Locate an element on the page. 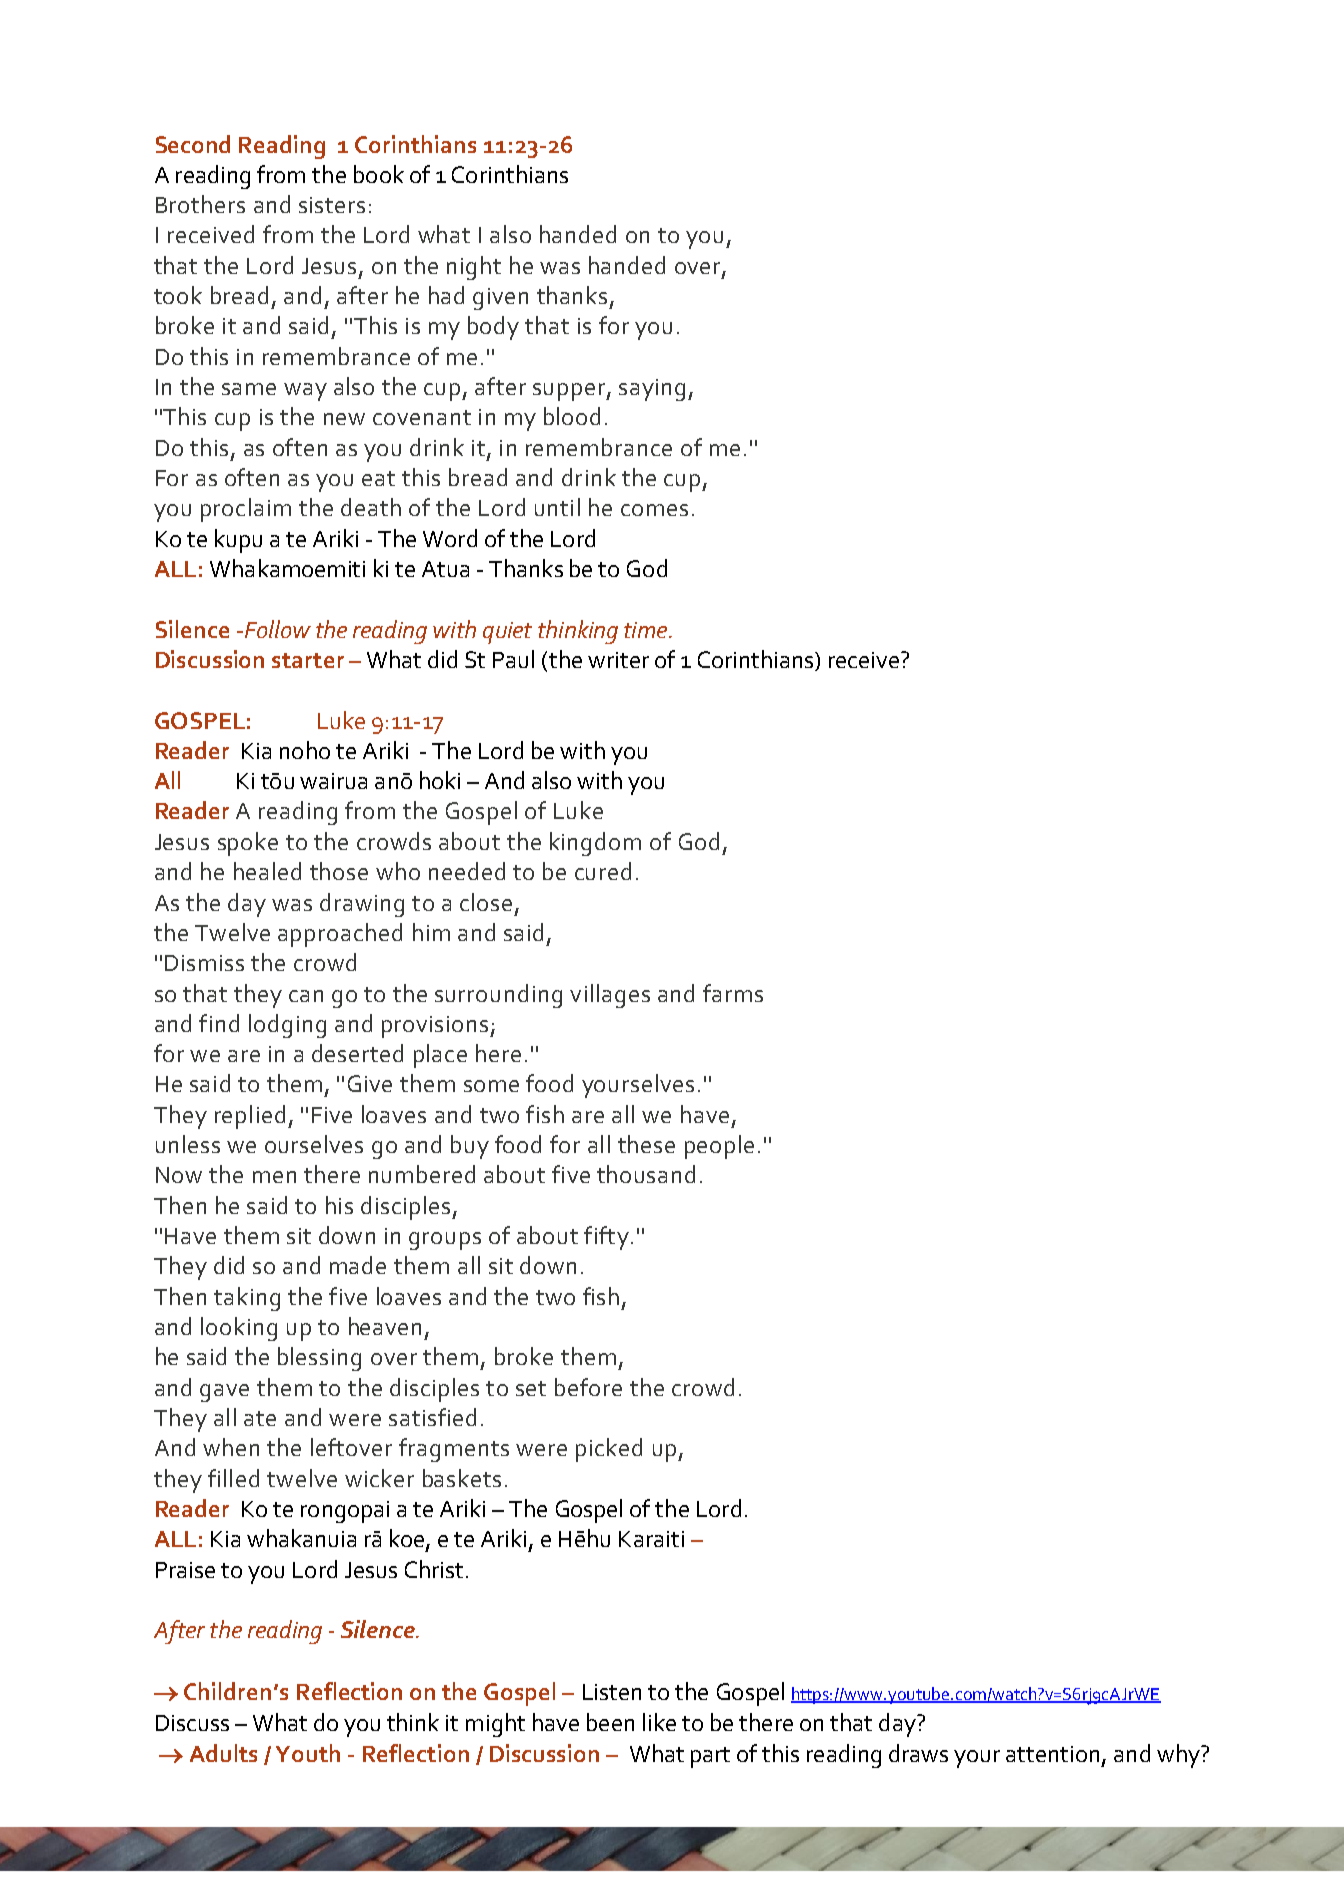 This document has width=1344, height=1901. made is located at coordinates (358, 1265).
